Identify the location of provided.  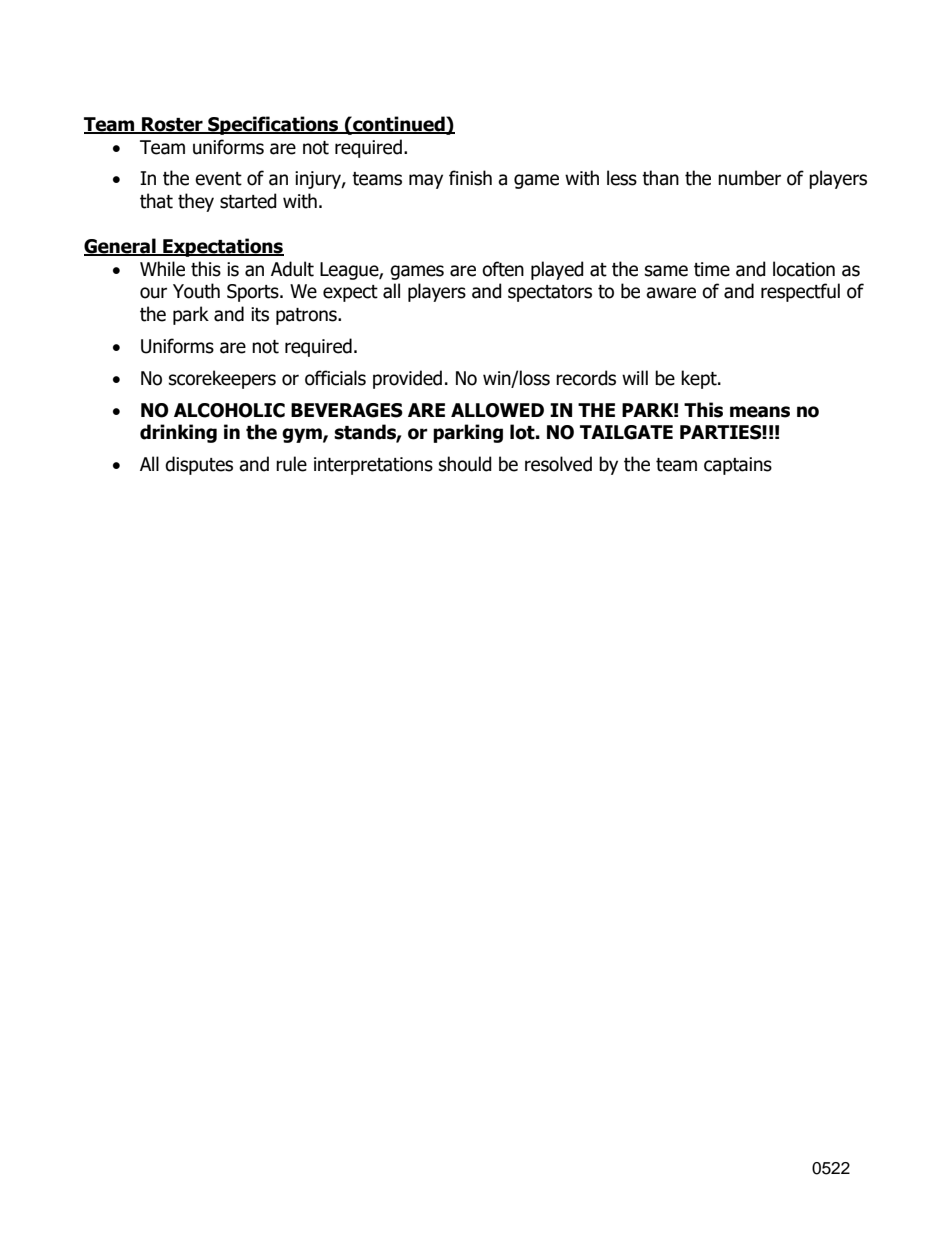
(407, 379).
